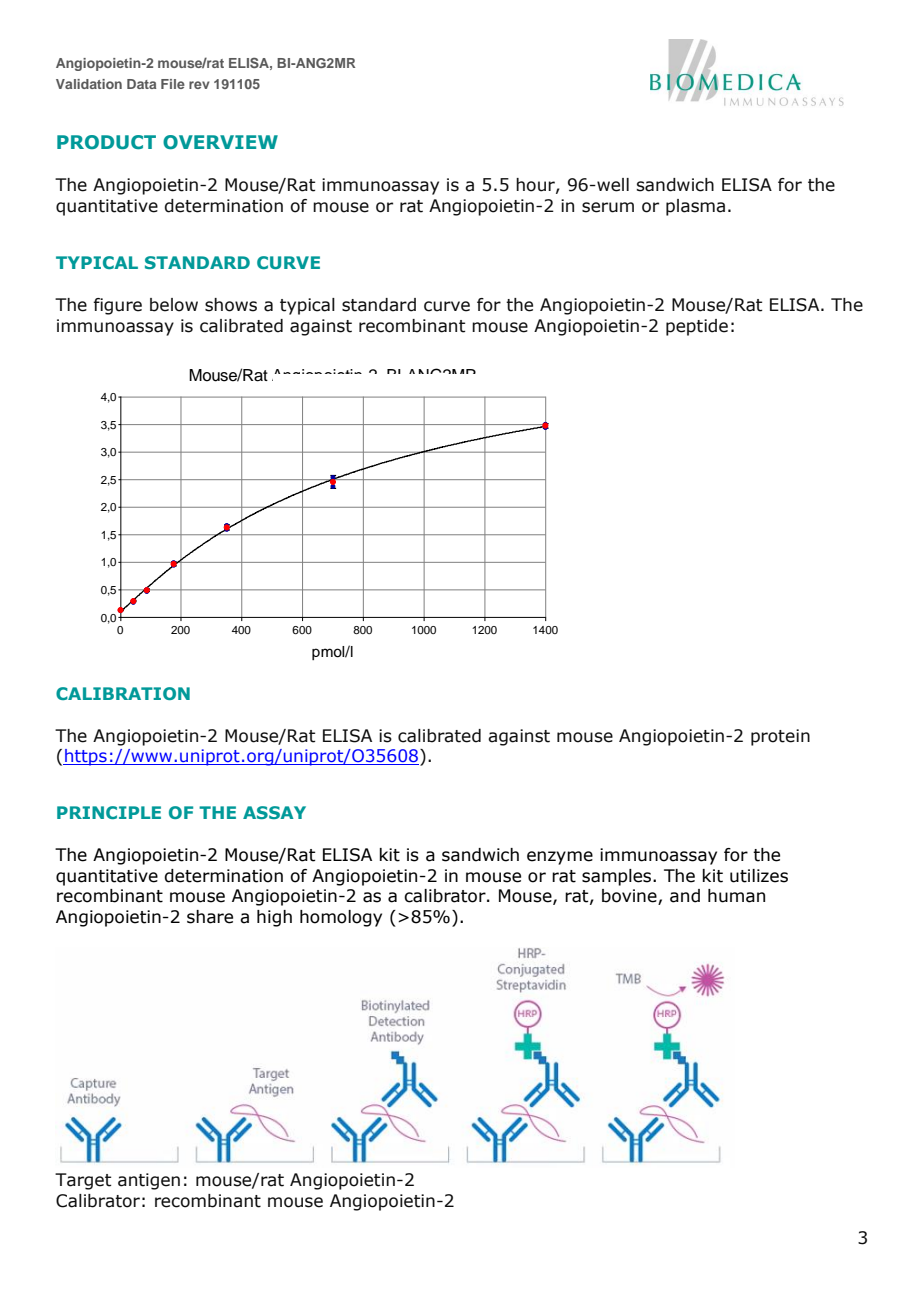 The height and width of the image is (1308, 924). Describe the element at coordinates (759, 876) in the image. I see `utilizes` at that location.
